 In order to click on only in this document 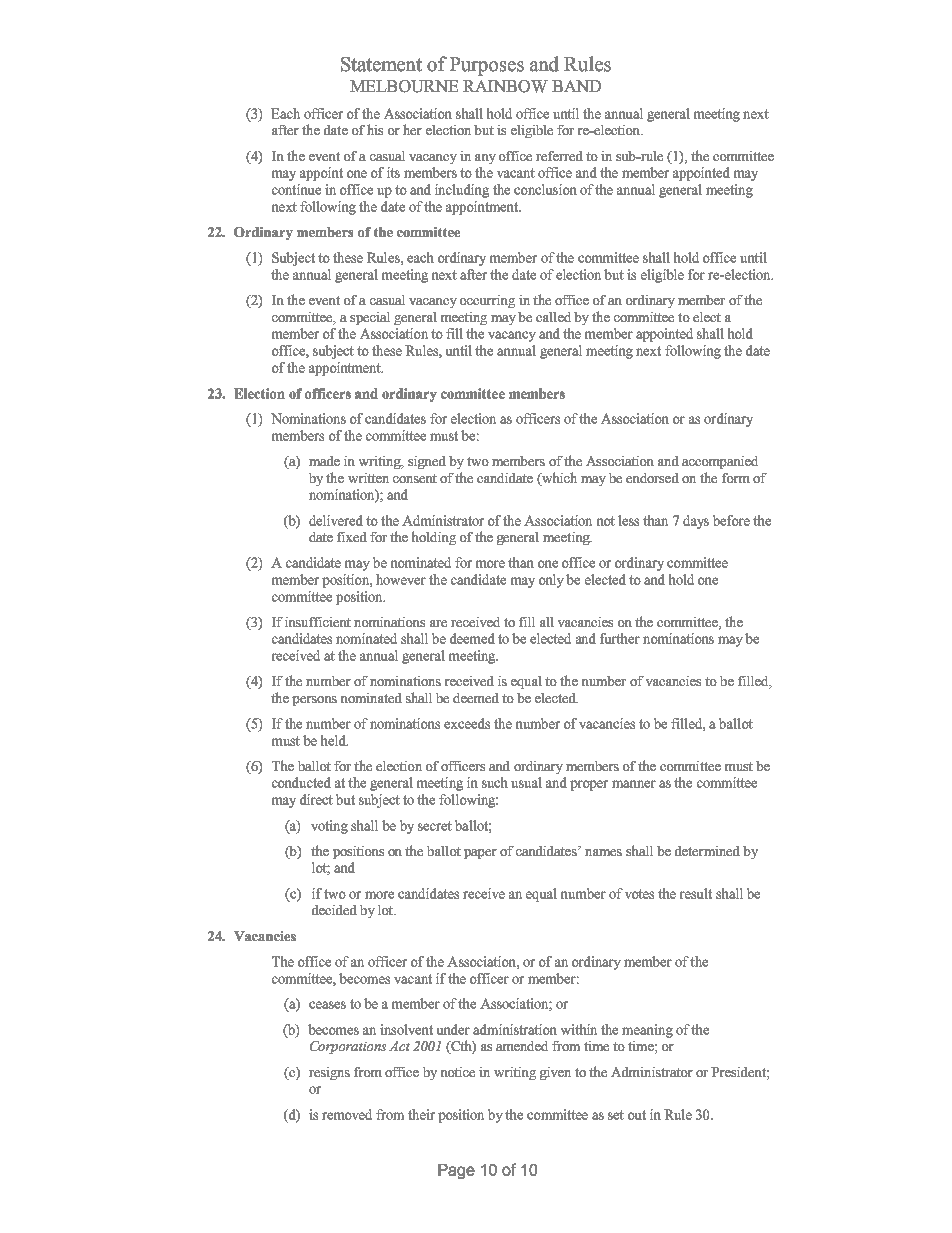, I will do `click(551, 581)`.
